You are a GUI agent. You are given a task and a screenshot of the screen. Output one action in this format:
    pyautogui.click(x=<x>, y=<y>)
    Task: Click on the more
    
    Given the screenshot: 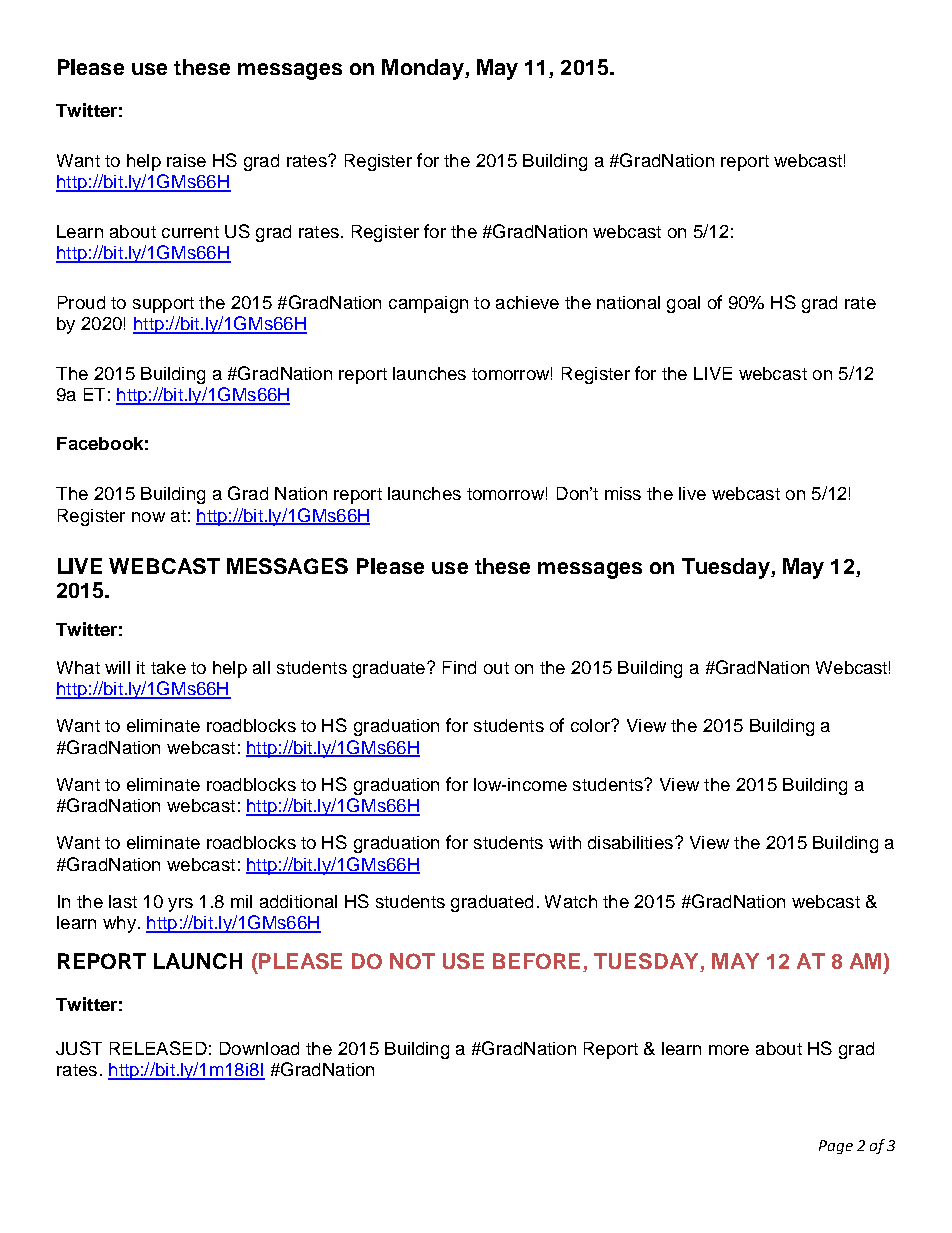 What is the action you would take?
    pyautogui.click(x=729, y=1050)
